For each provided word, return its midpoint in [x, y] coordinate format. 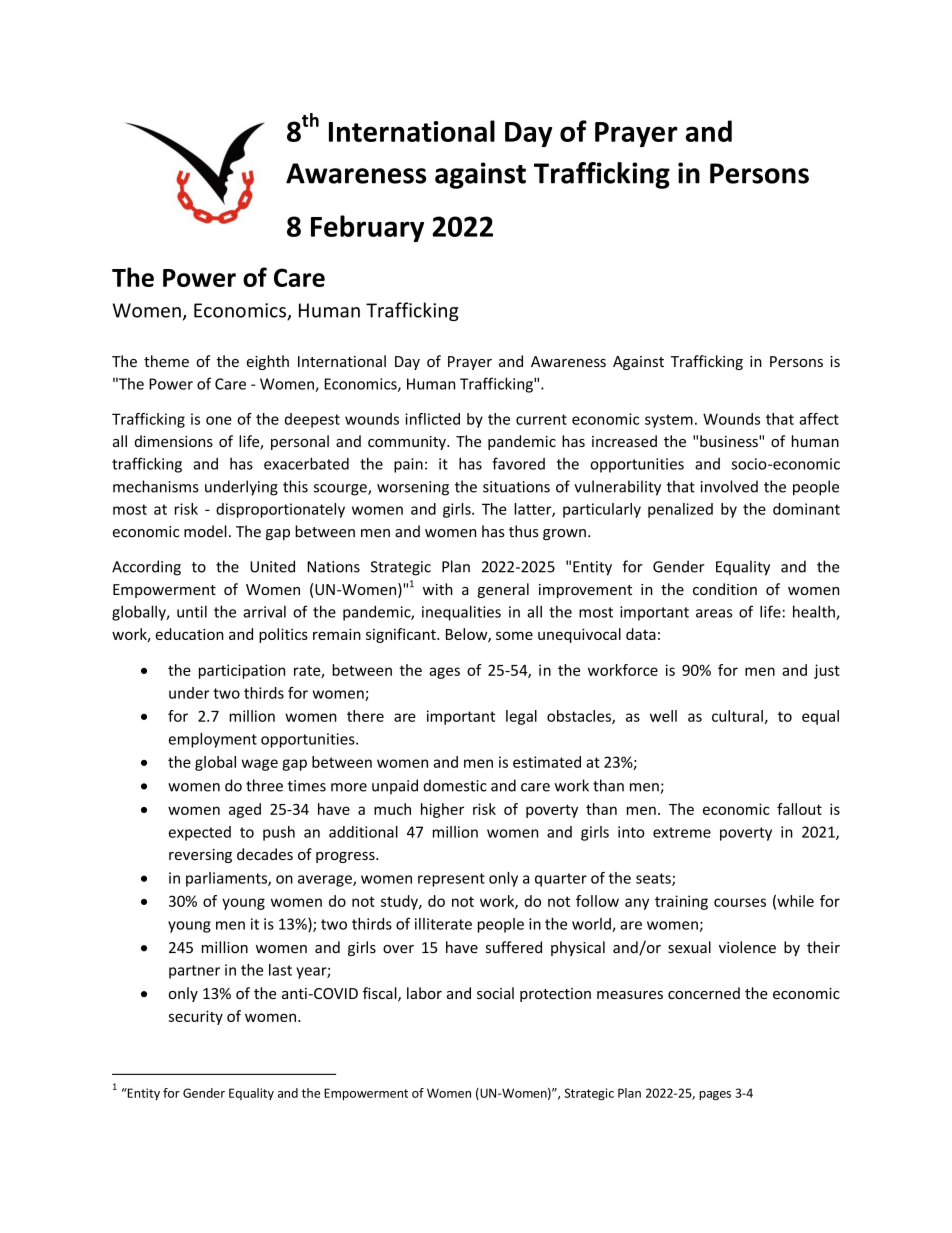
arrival [264, 612]
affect [819, 419]
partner [194, 972]
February [367, 228]
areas [714, 613]
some [514, 635]
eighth [267, 362]
